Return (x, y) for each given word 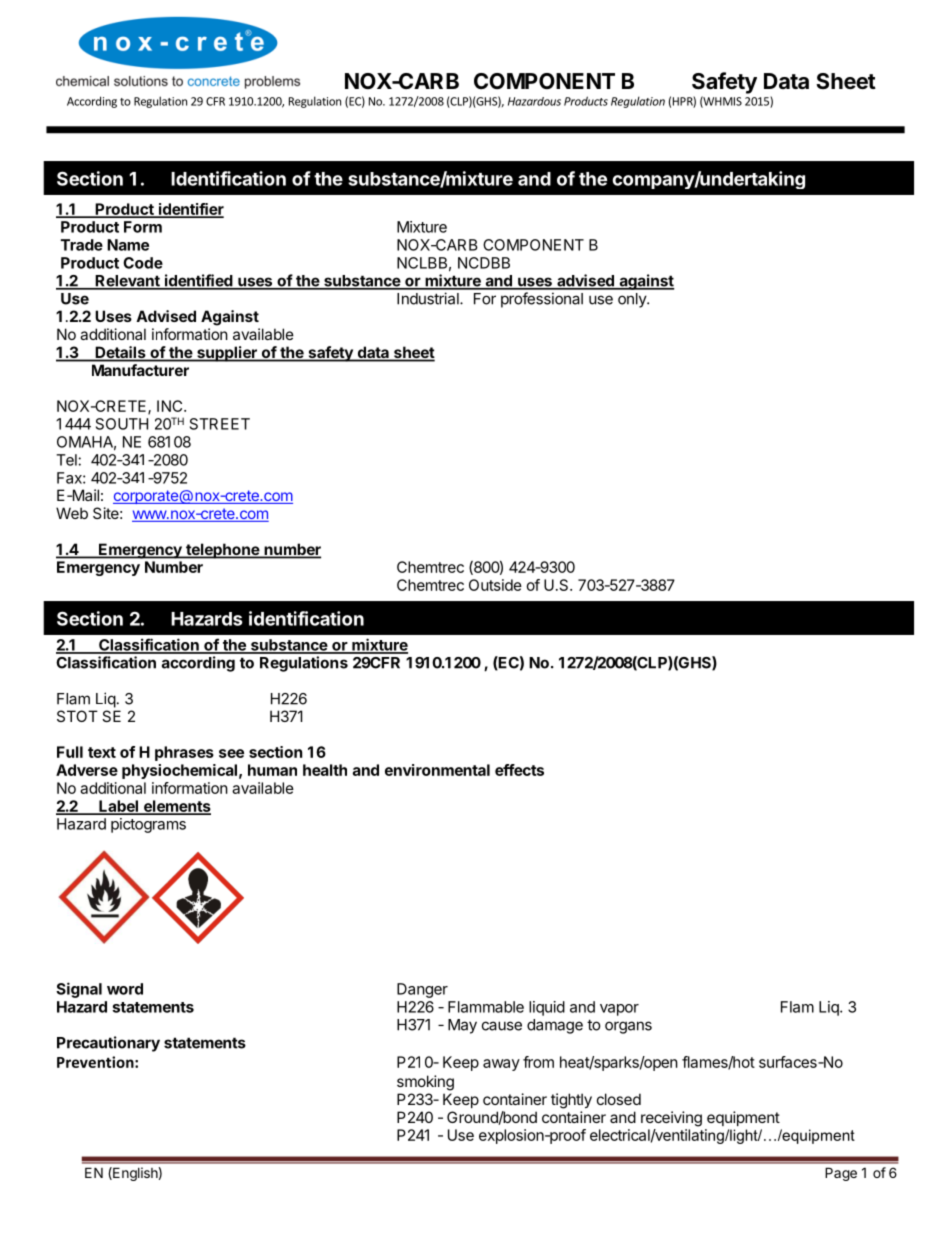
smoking (425, 1083)
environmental (437, 770)
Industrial (429, 298)
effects (519, 770)
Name (128, 245)
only (633, 300)
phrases (184, 753)
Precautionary (108, 1044)
